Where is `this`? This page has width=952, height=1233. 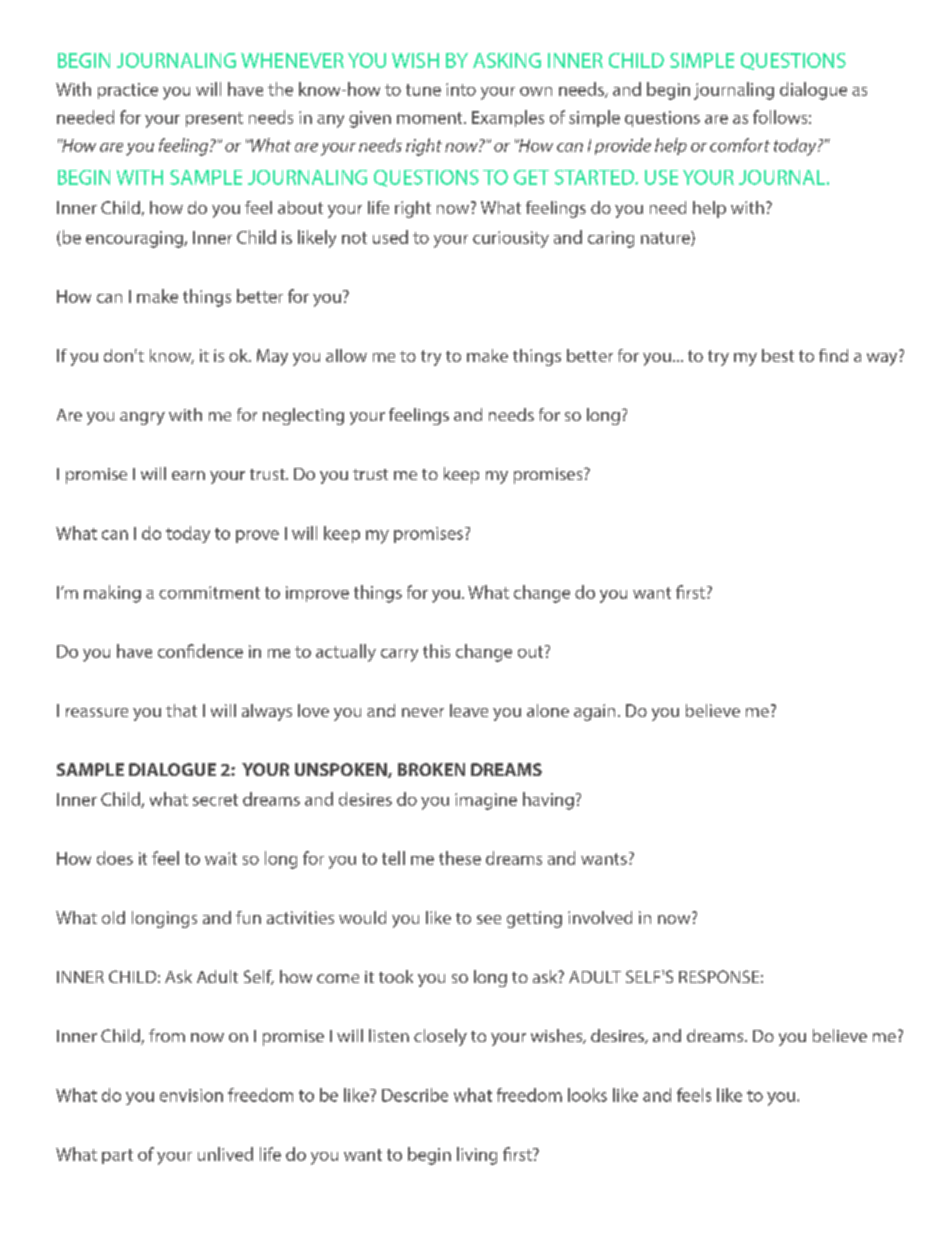 this is located at coordinates (436, 651).
